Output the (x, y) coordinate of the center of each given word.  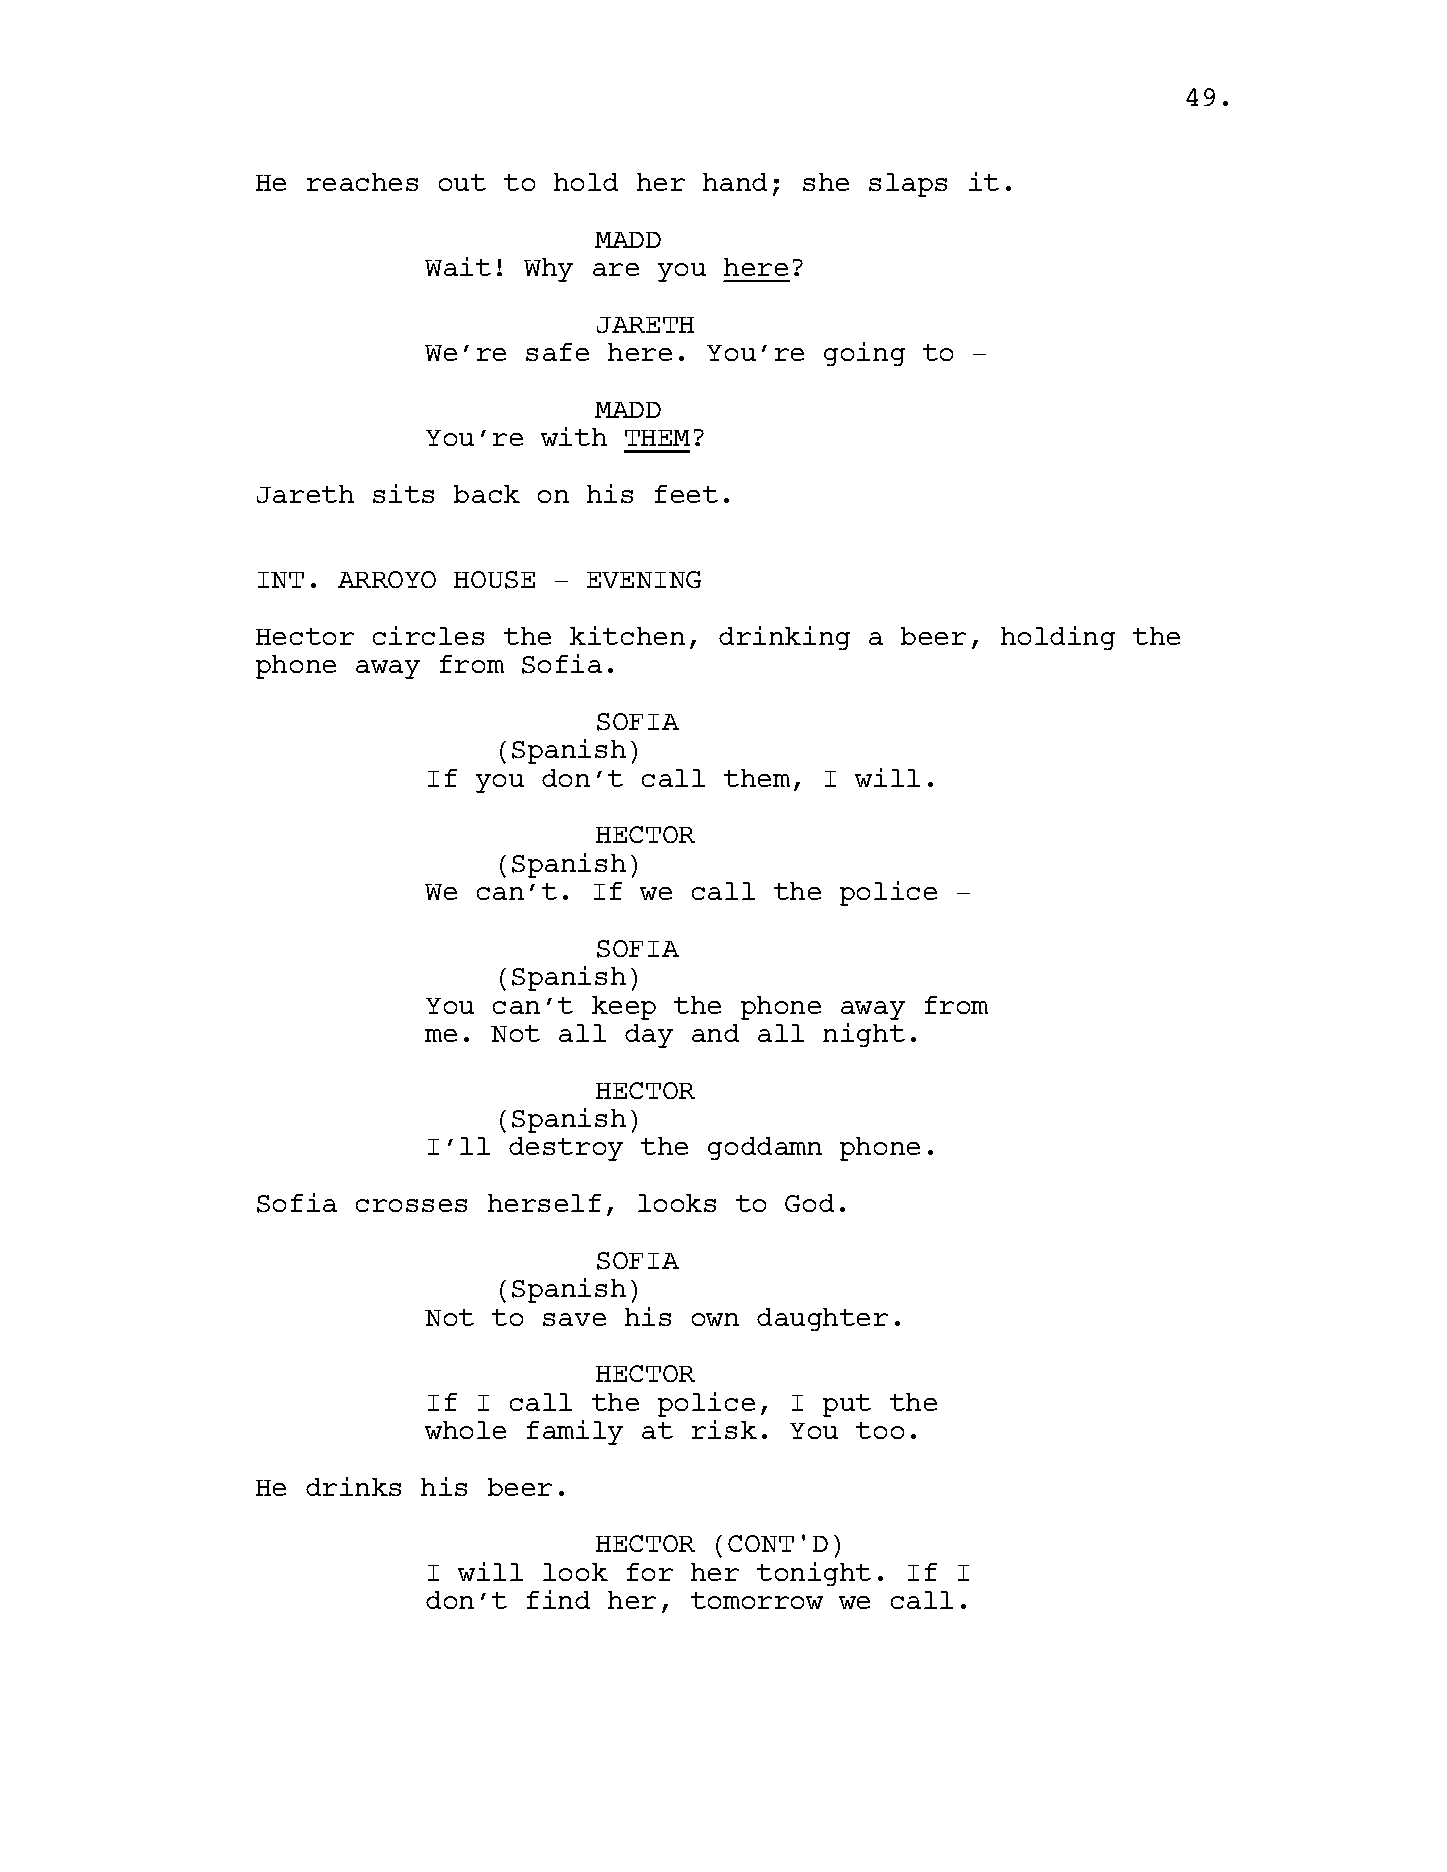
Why (548, 270)
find (558, 1599)
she (826, 182)
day (649, 1036)
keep (624, 1008)
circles (428, 635)
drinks (353, 1486)
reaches (362, 182)
